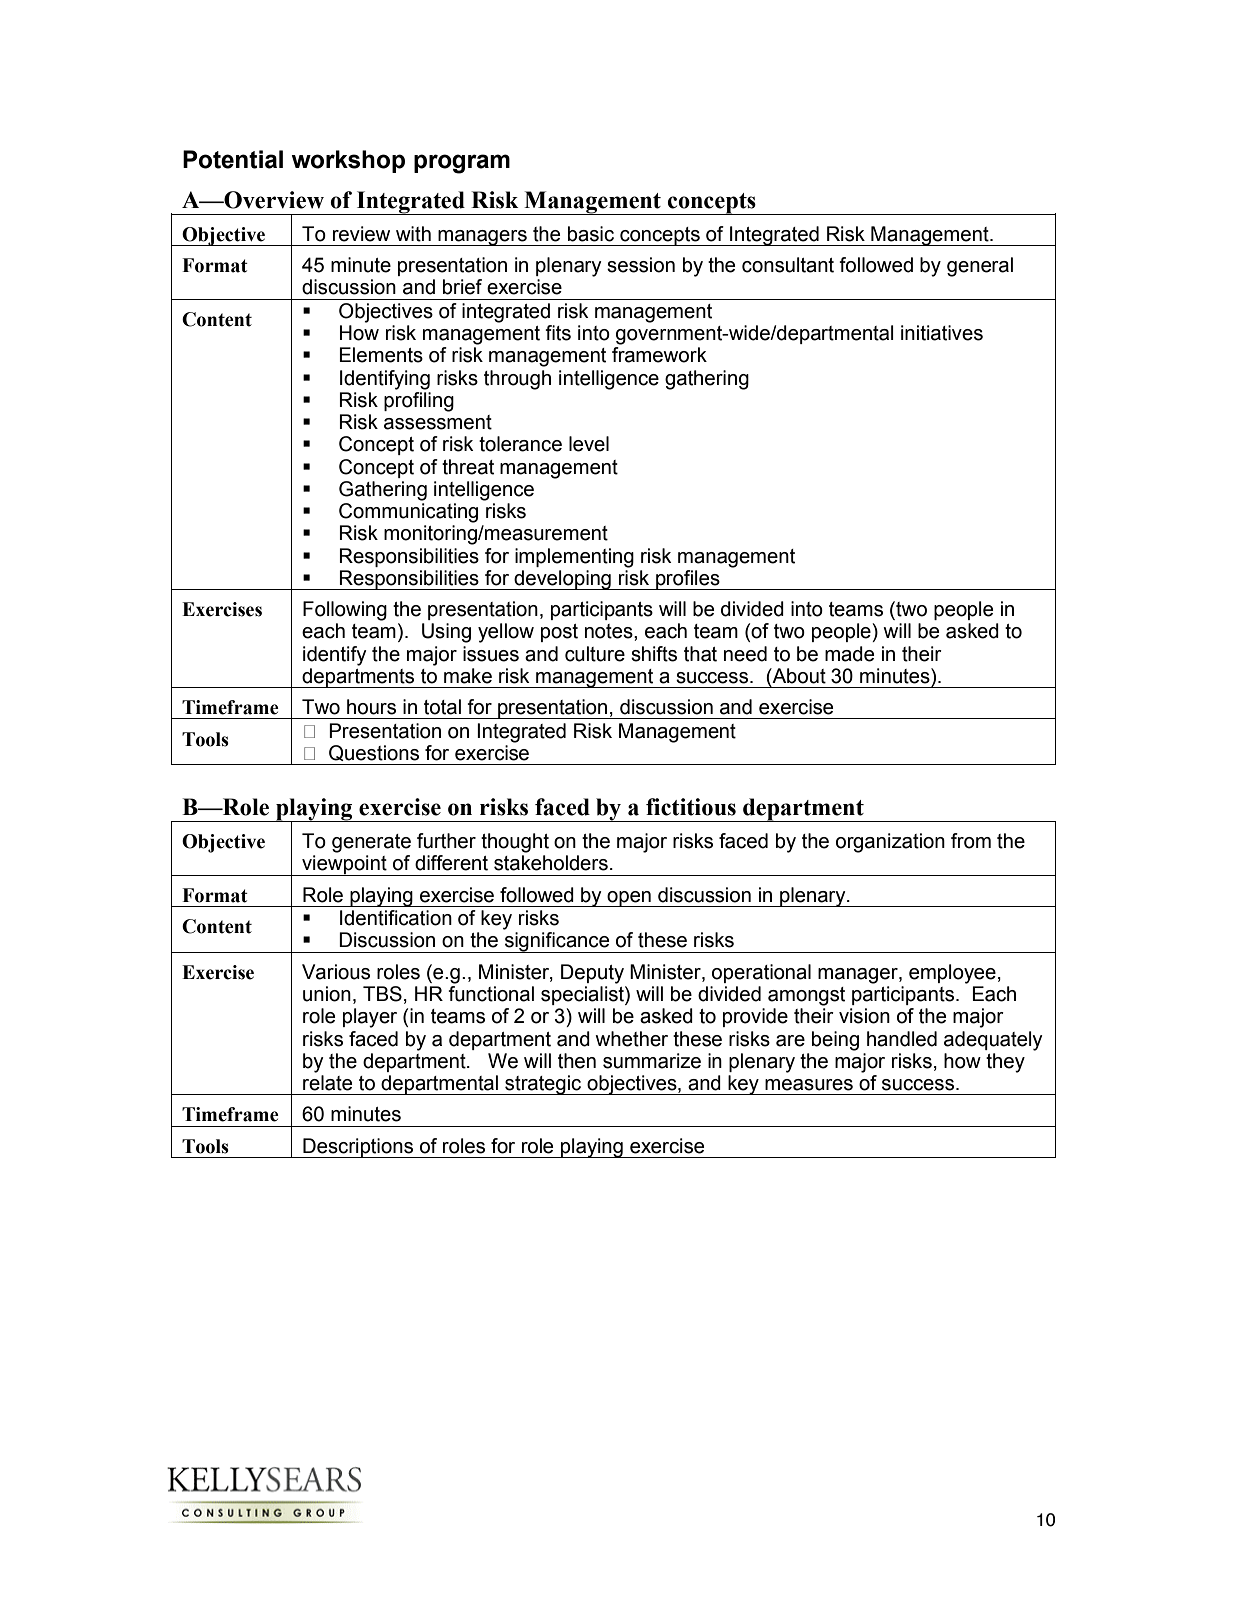  Describe the element at coordinates (348, 161) in the screenshot. I see `workshop` at that location.
